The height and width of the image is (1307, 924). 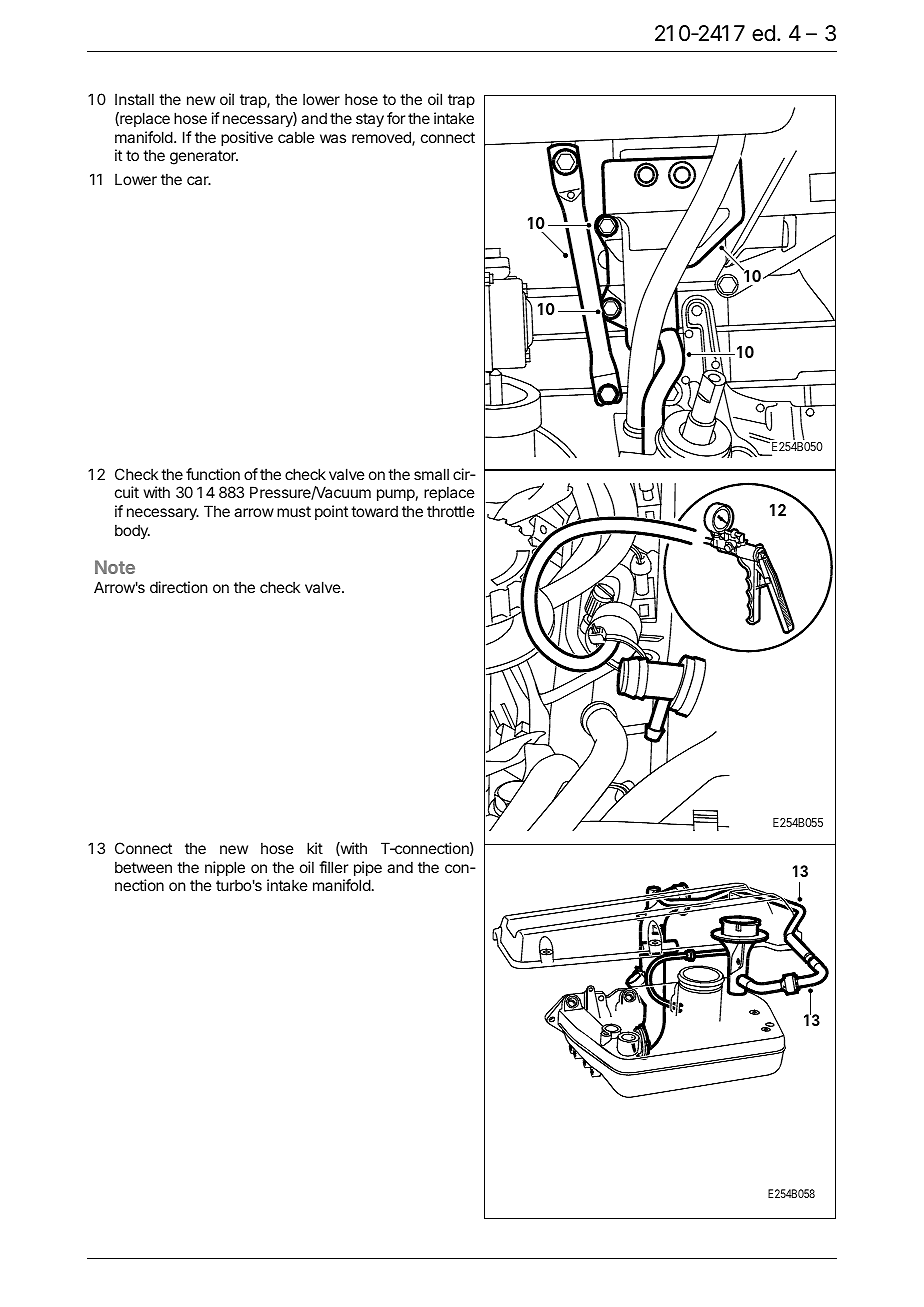 I want to click on function, so click(x=213, y=474).
